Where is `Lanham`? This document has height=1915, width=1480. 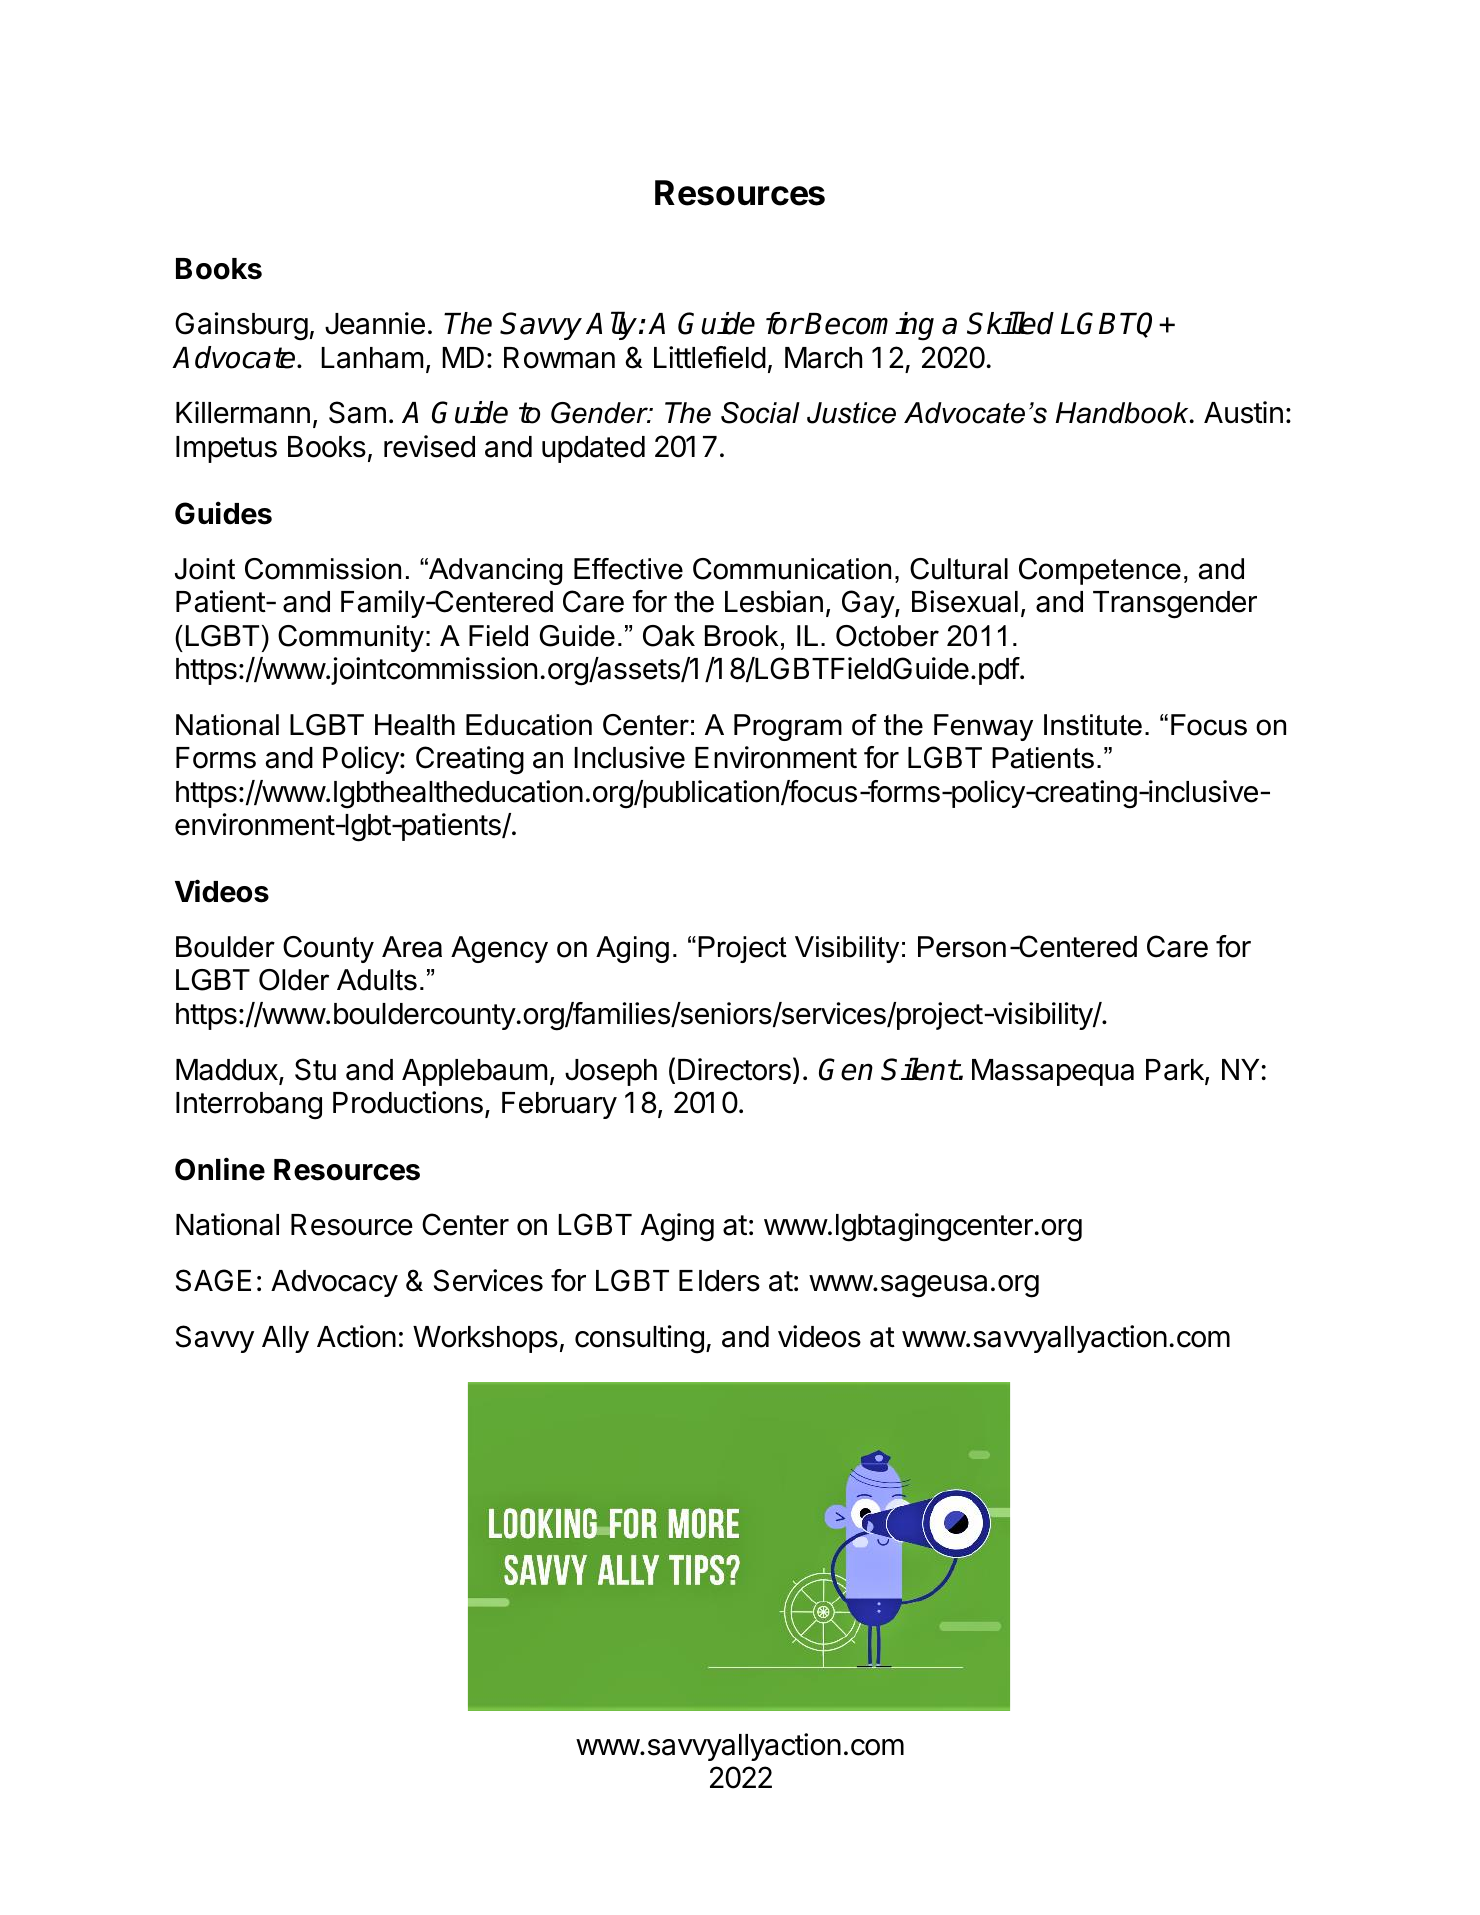 Lanham is located at coordinates (372, 358).
